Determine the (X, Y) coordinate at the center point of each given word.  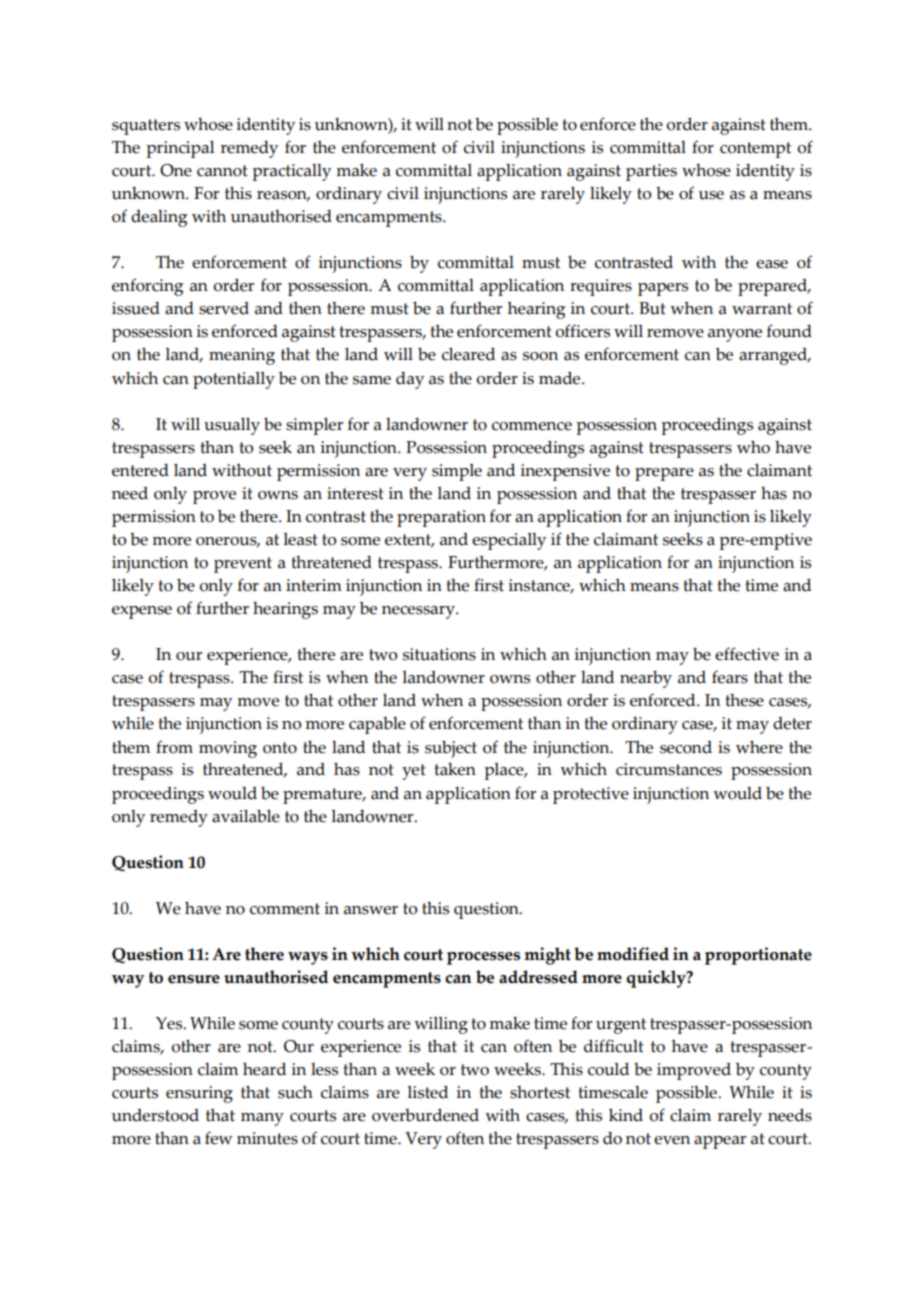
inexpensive (565, 472)
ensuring (199, 1094)
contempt (755, 150)
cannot (222, 171)
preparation (441, 518)
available (246, 816)
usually (232, 426)
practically (291, 172)
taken (455, 769)
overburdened (425, 1115)
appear (720, 1142)
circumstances (669, 769)
